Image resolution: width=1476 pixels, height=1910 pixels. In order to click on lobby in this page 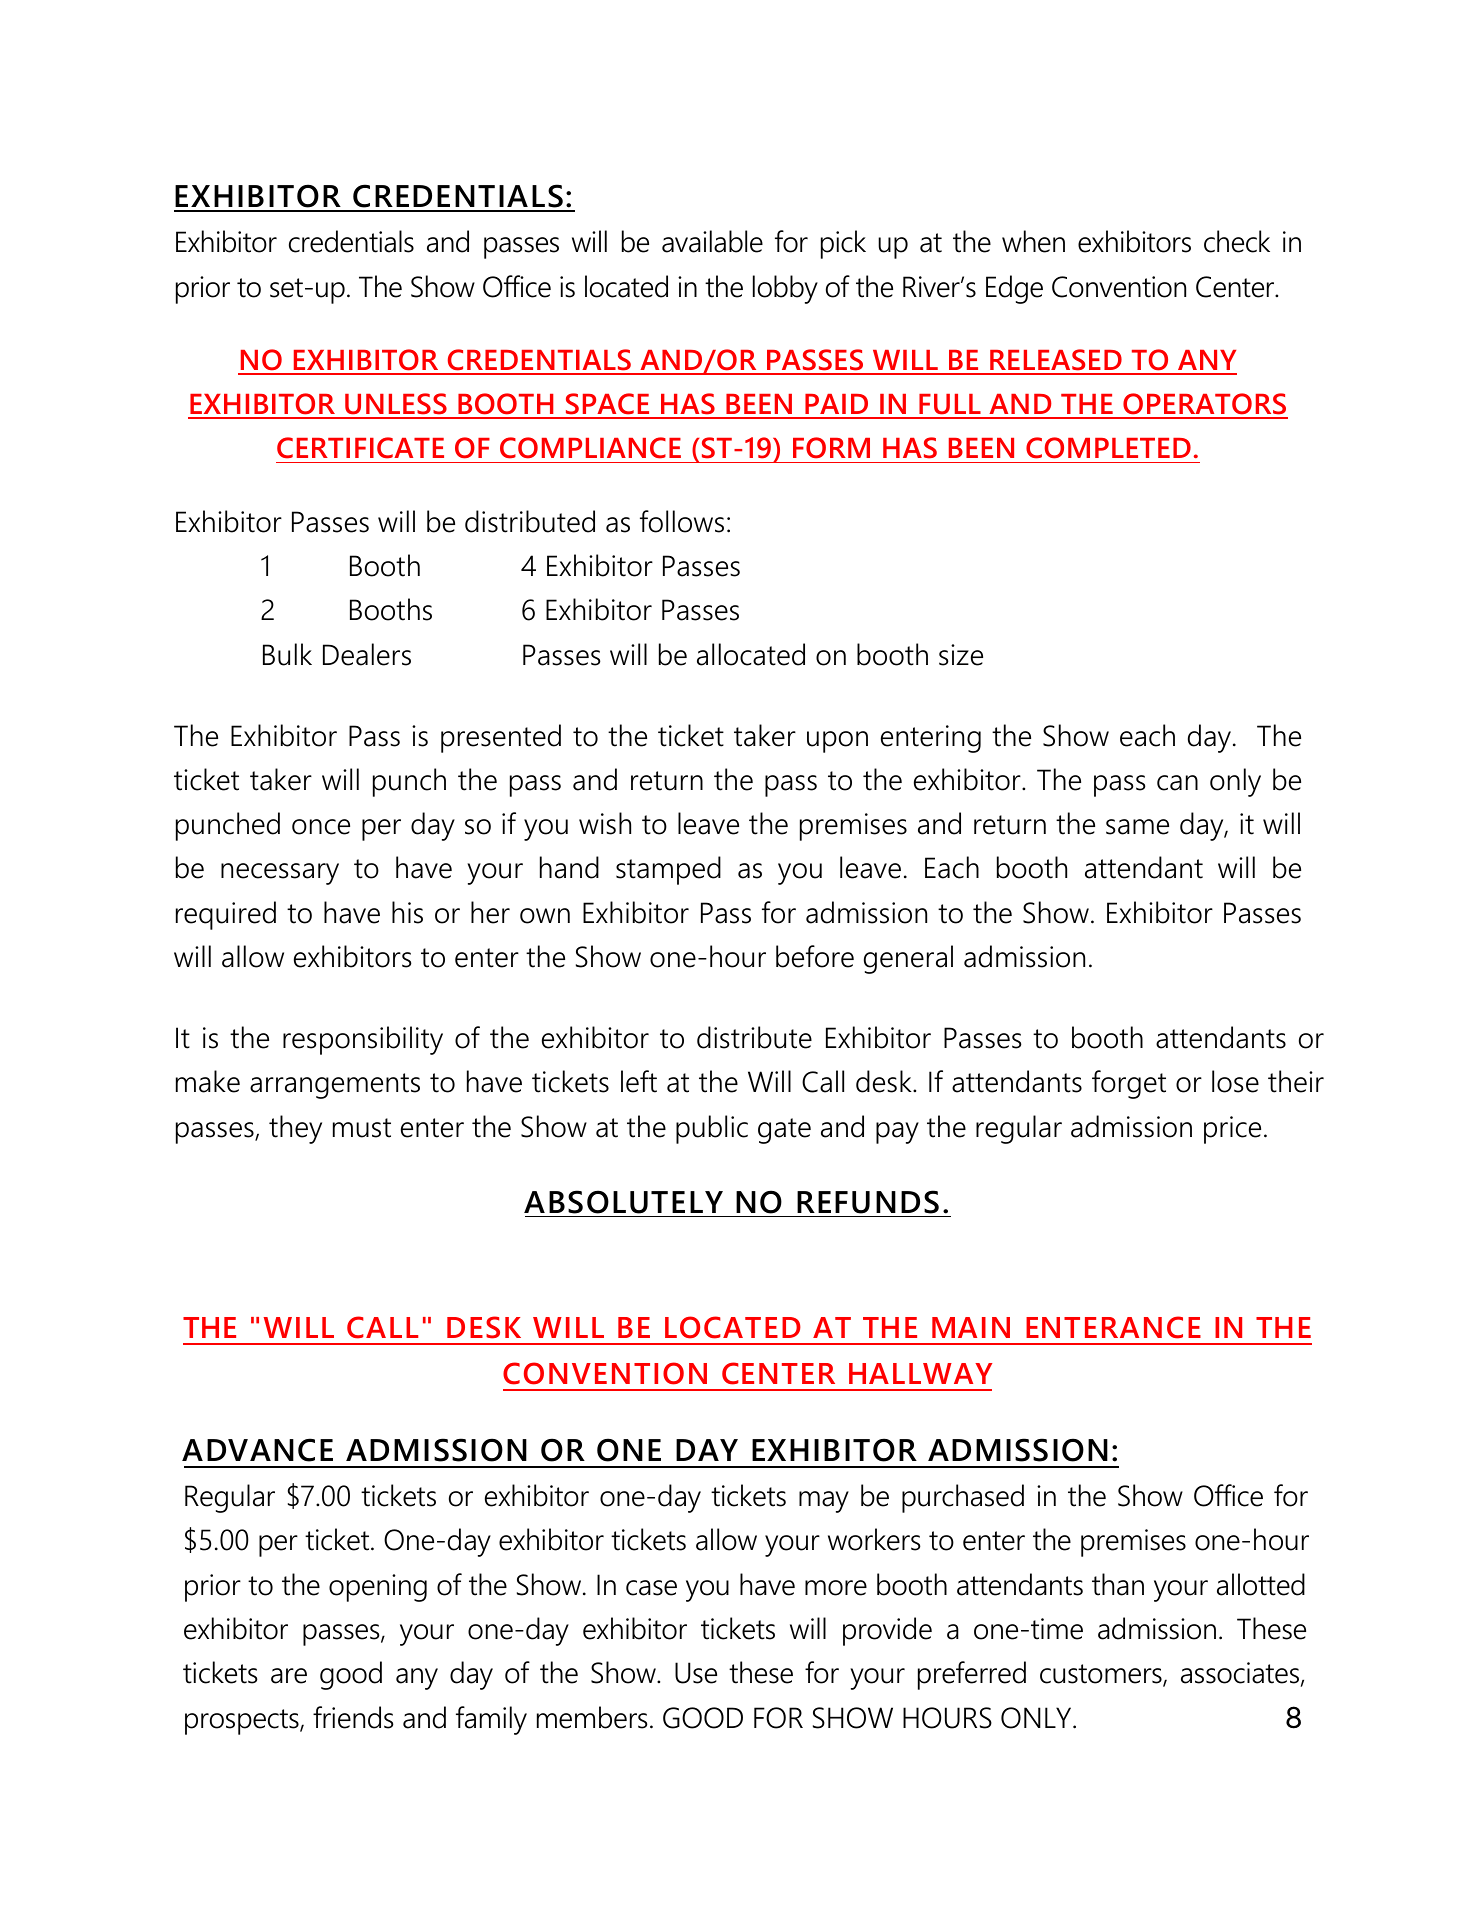, I will do `click(785, 289)`.
